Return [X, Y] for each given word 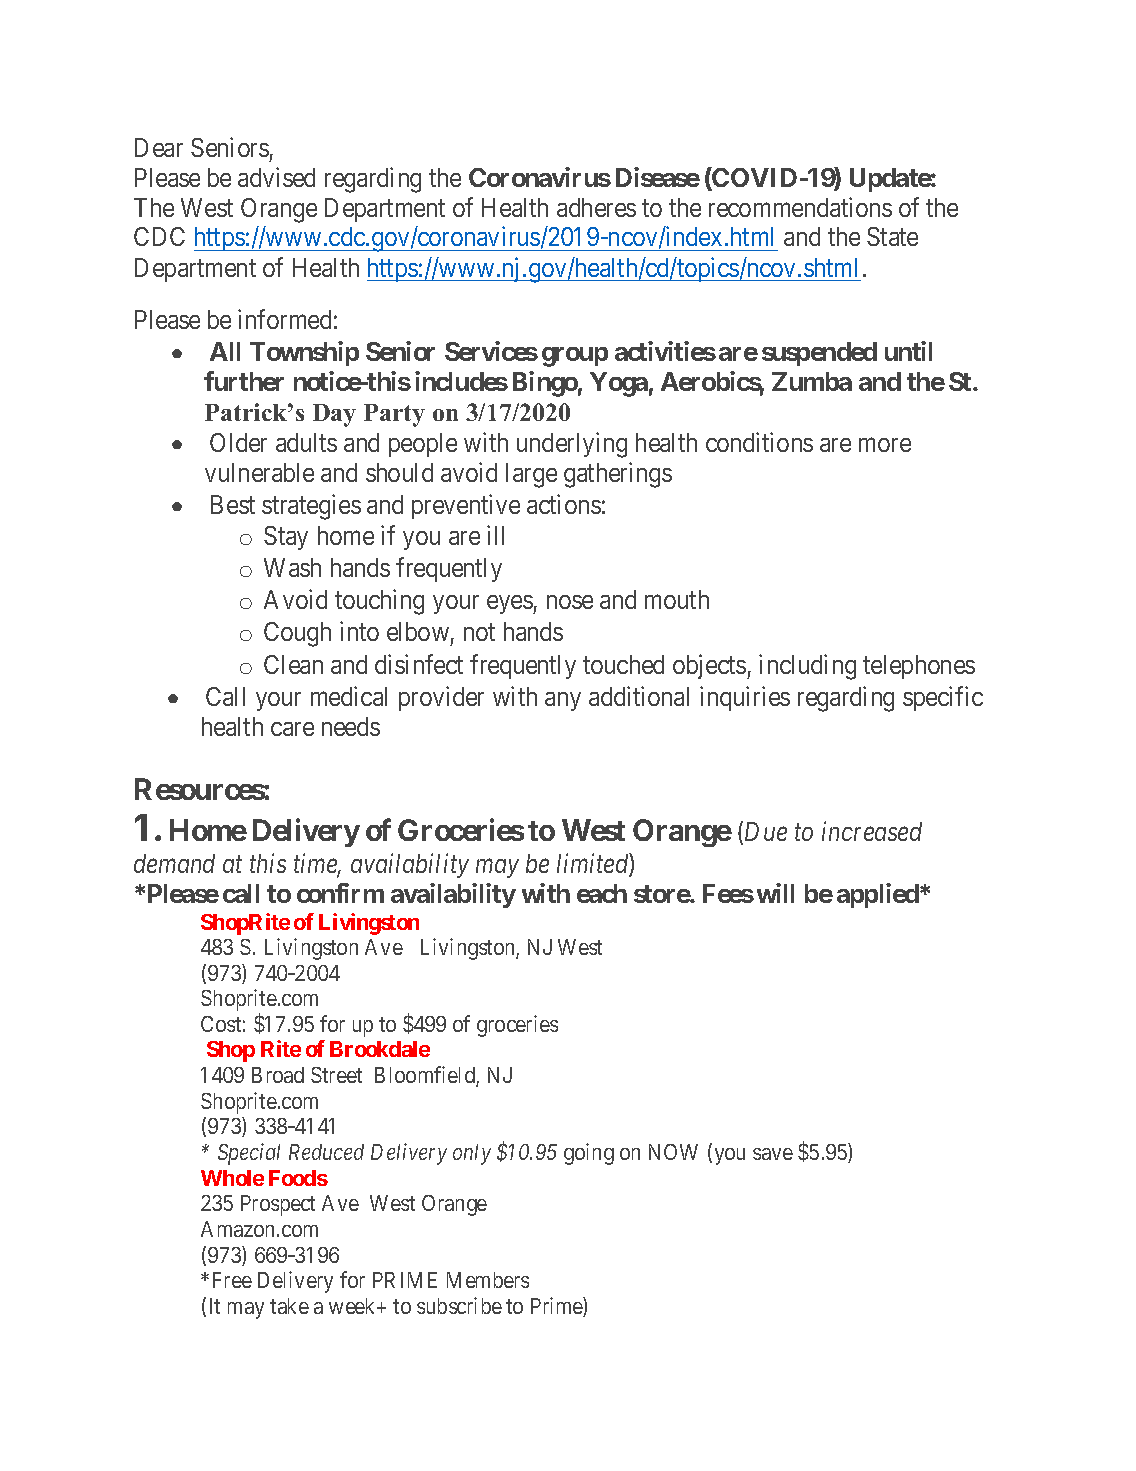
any [563, 701]
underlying [572, 445]
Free [232, 1280]
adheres [596, 207]
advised [276, 177]
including [807, 667]
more [885, 445]
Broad [278, 1075]
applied [879, 895]
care [292, 729]
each [602, 893]
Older [238, 442]
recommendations [800, 207]
